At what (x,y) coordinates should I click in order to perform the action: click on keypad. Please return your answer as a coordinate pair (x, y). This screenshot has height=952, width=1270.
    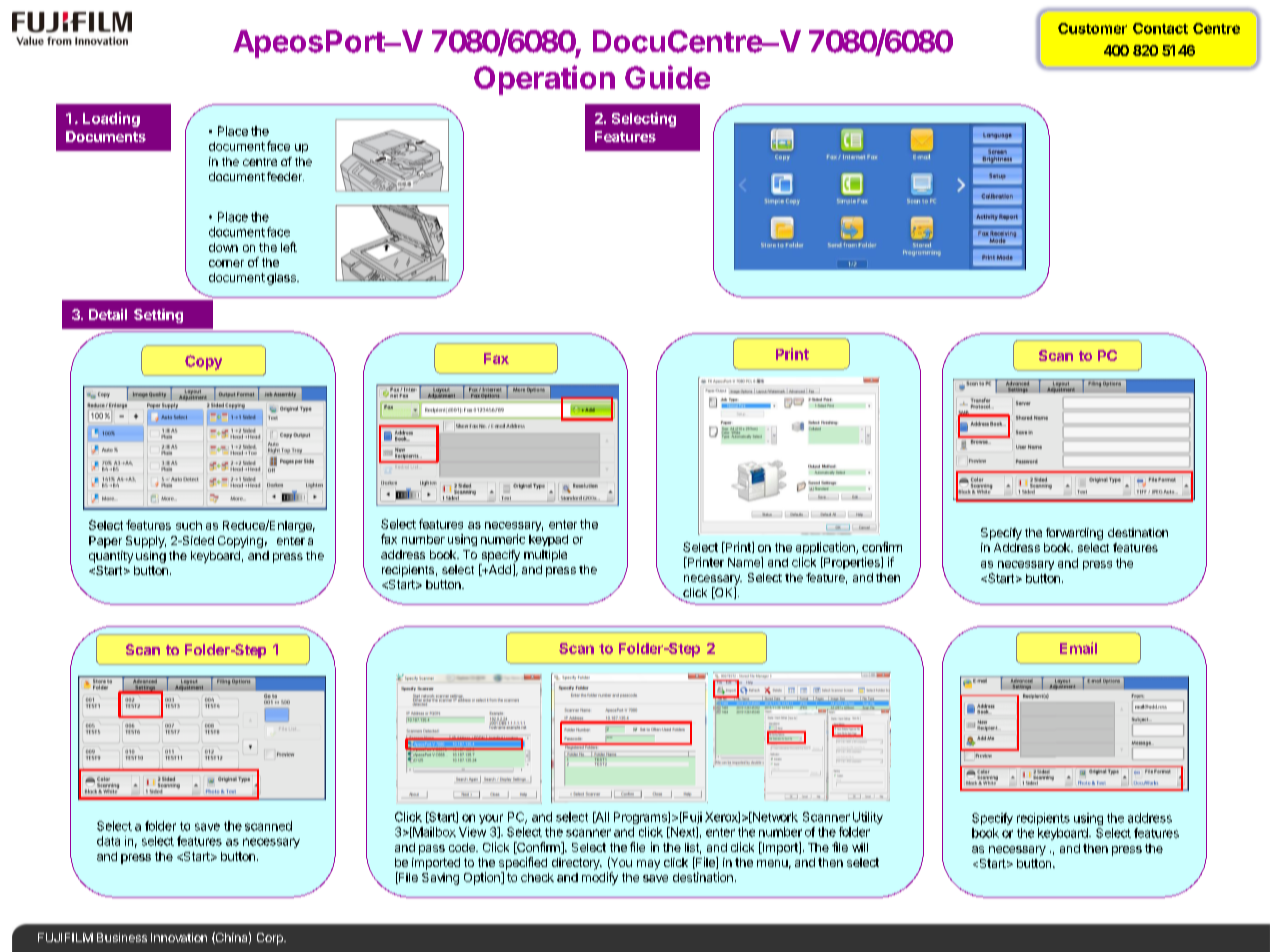
    Looking at the image, I should click on (548, 540).
